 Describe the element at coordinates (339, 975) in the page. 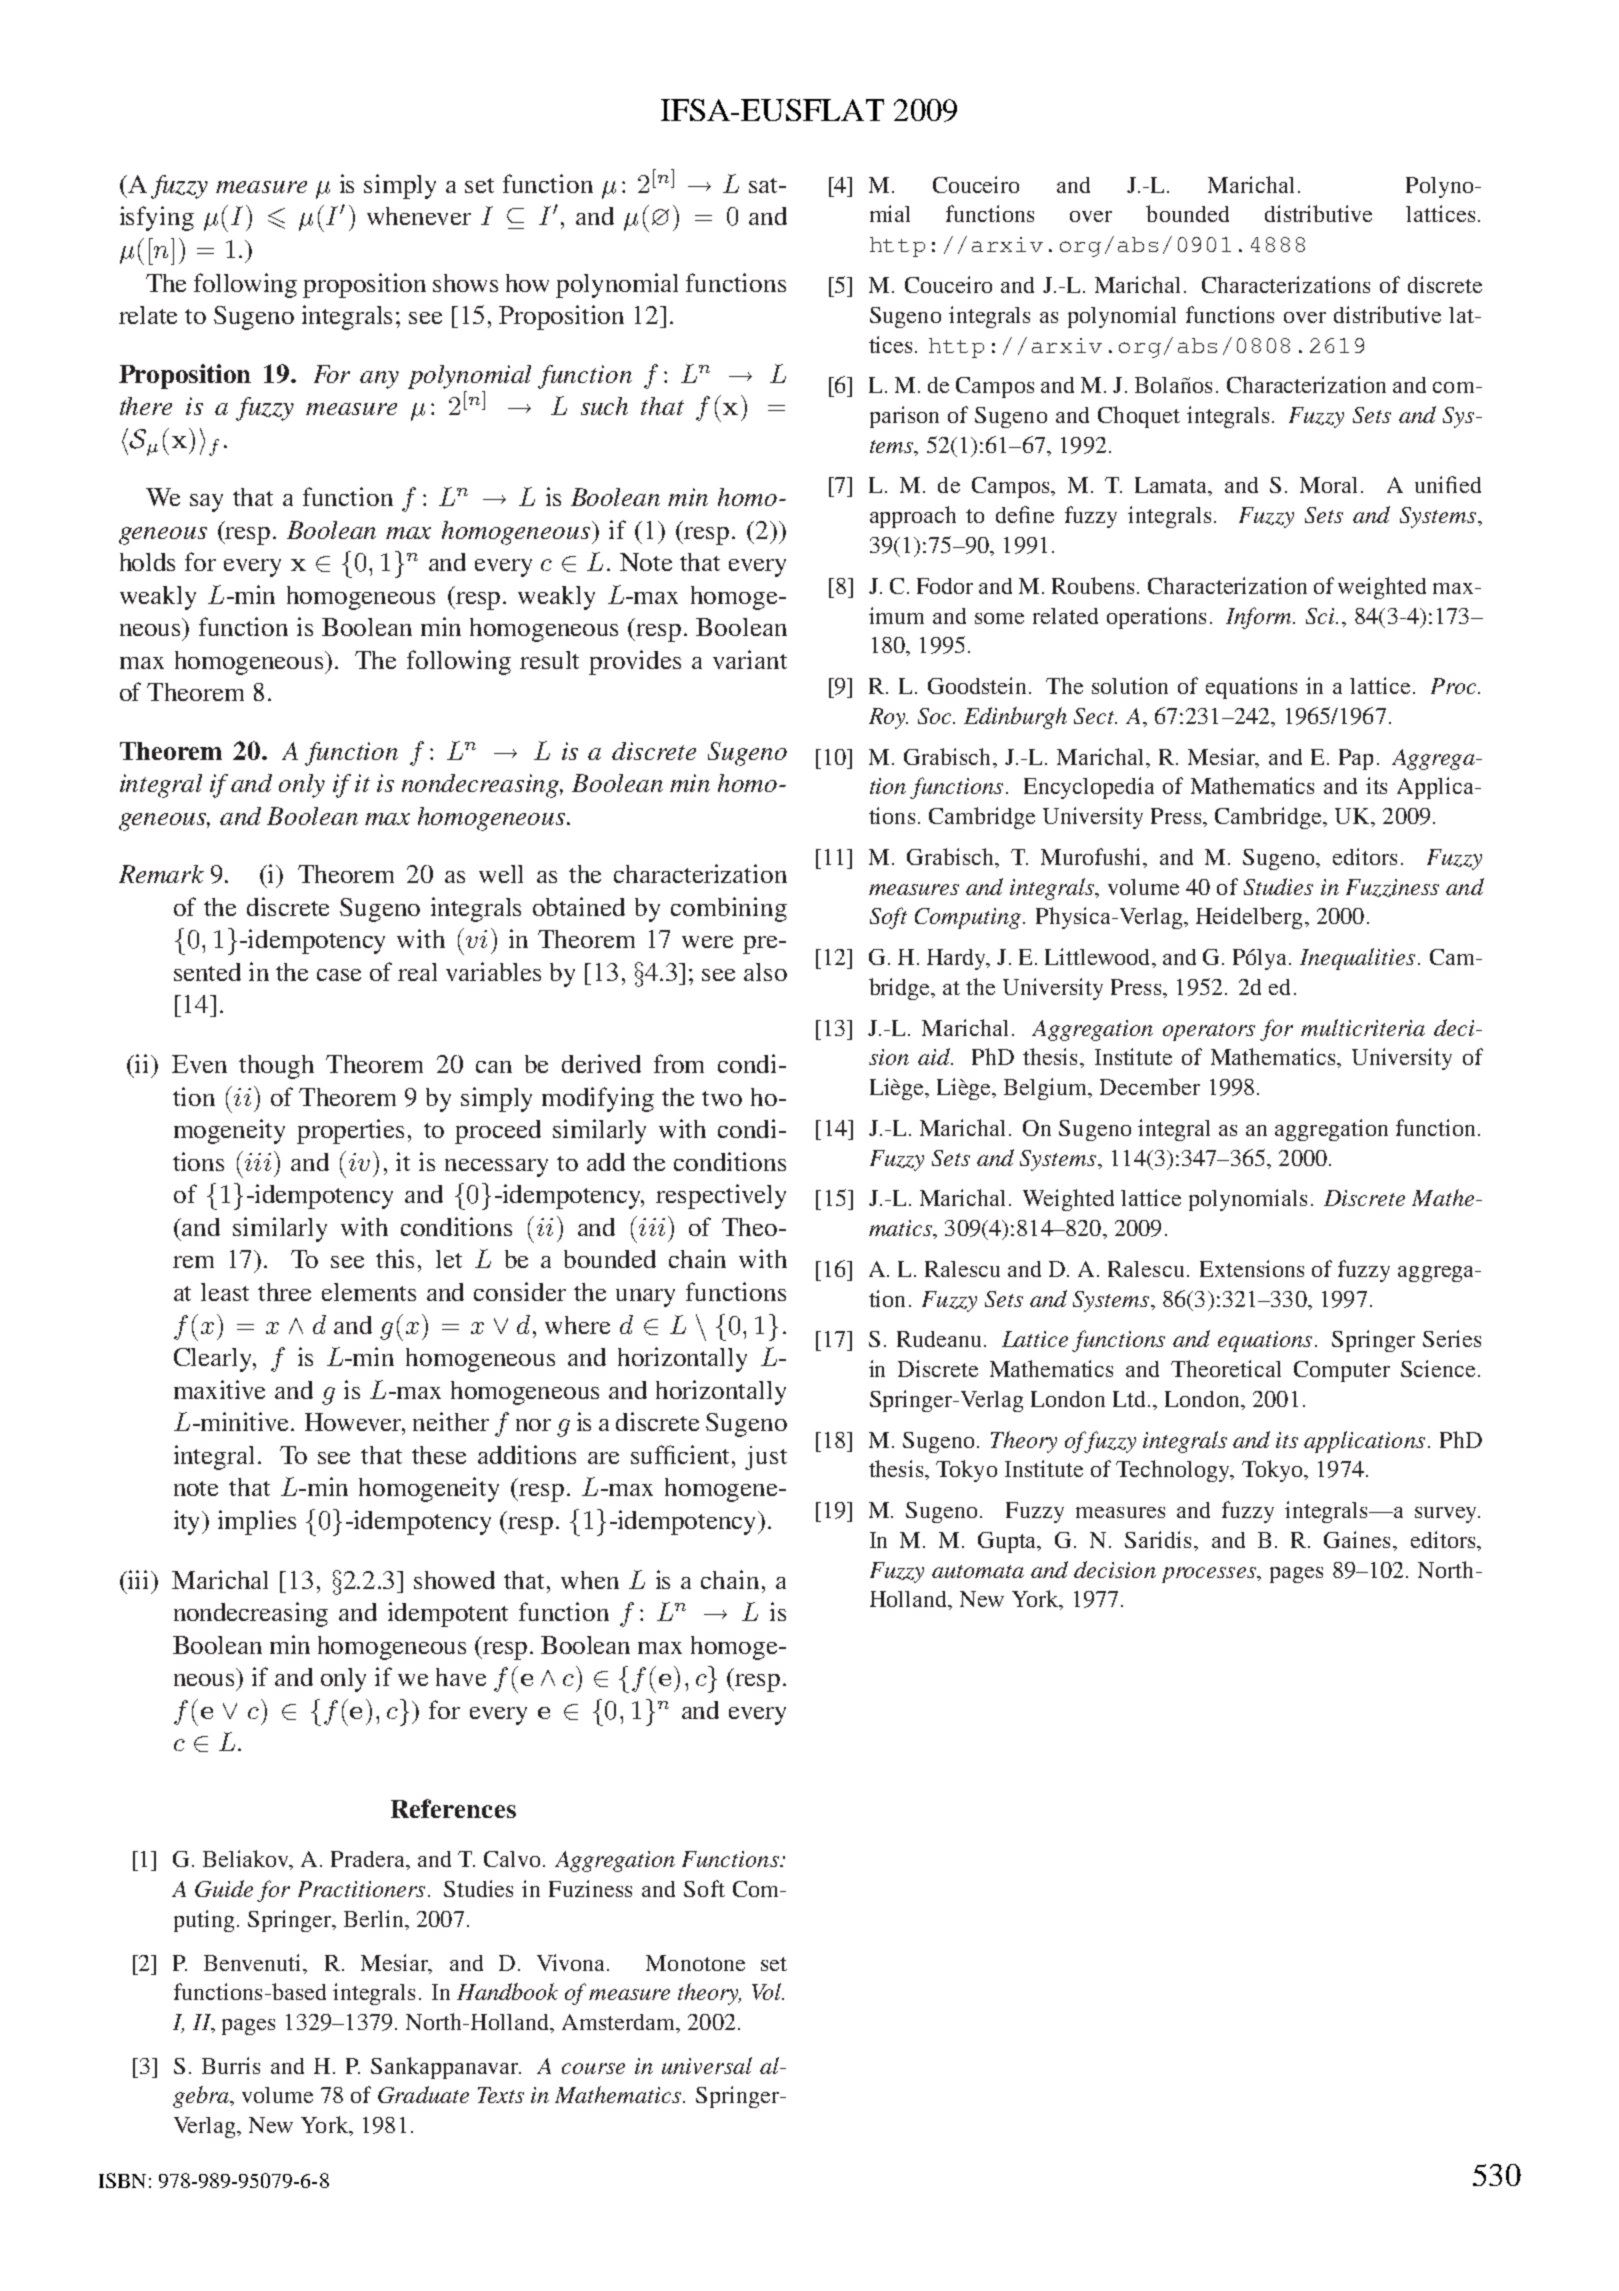

I see `case` at that location.
